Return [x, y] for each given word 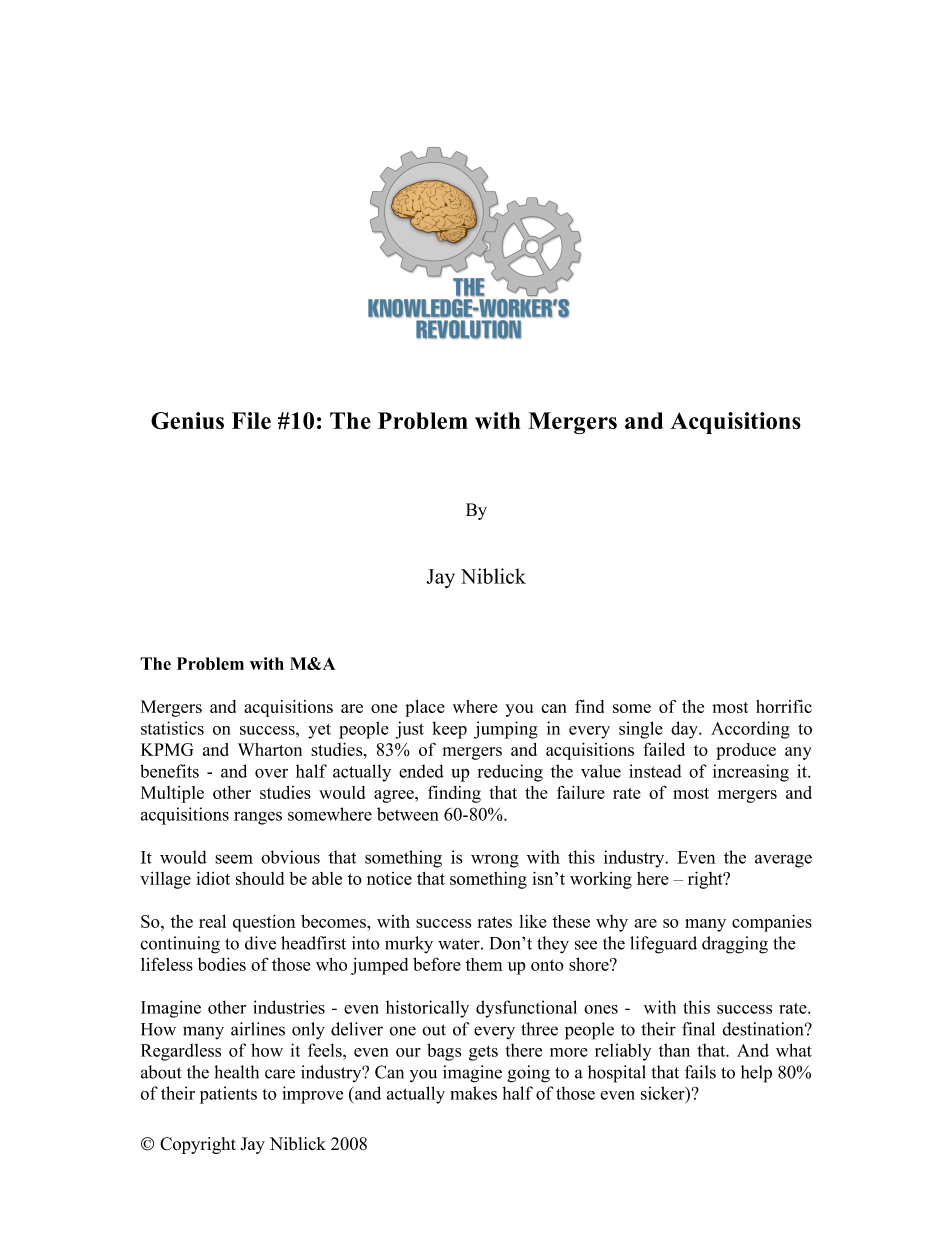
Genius [187, 421]
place [425, 708]
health [236, 1072]
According [750, 730]
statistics [172, 728]
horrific [784, 706]
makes [474, 1093]
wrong [495, 861]
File [251, 420]
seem [234, 859]
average [783, 861]
